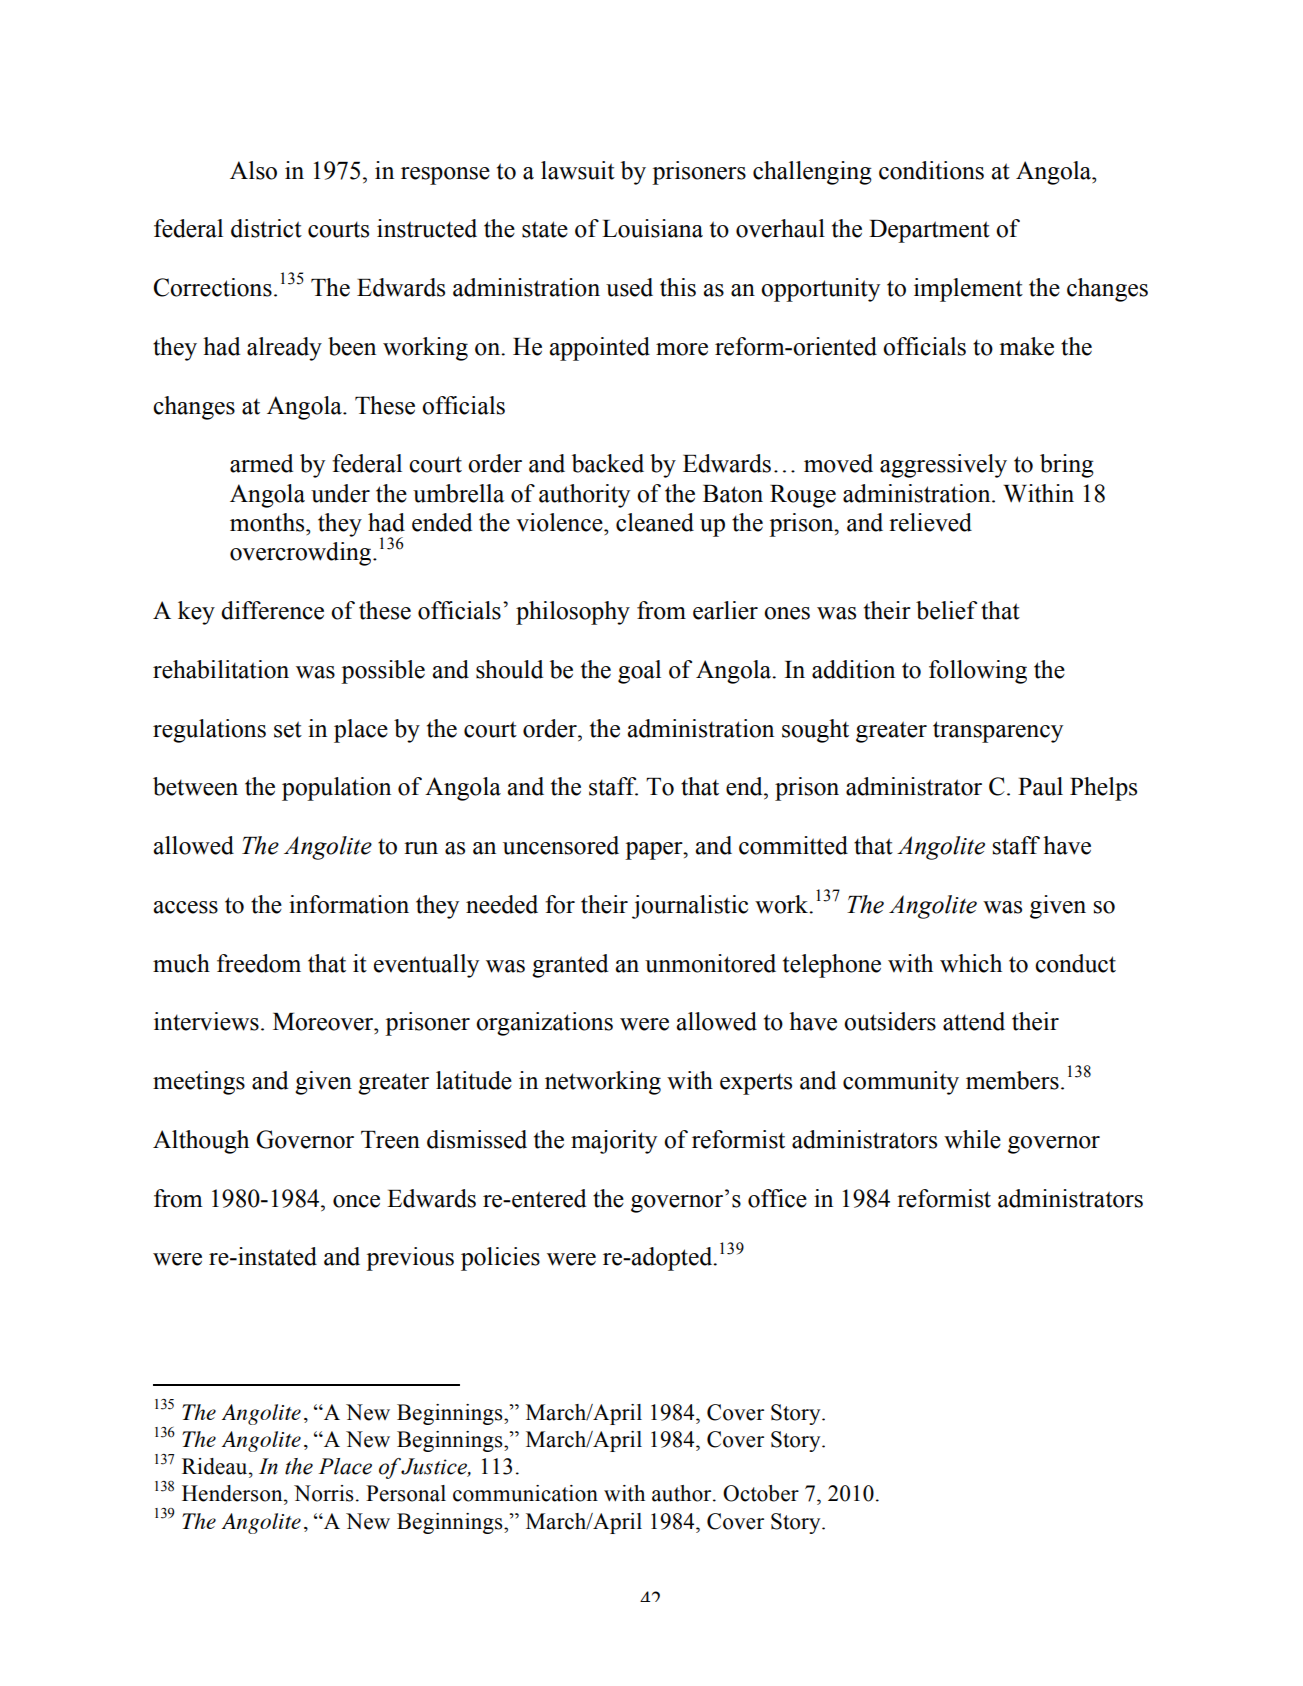 The height and width of the screenshot is (1686, 1303). I want to click on Louisiana, so click(652, 228).
